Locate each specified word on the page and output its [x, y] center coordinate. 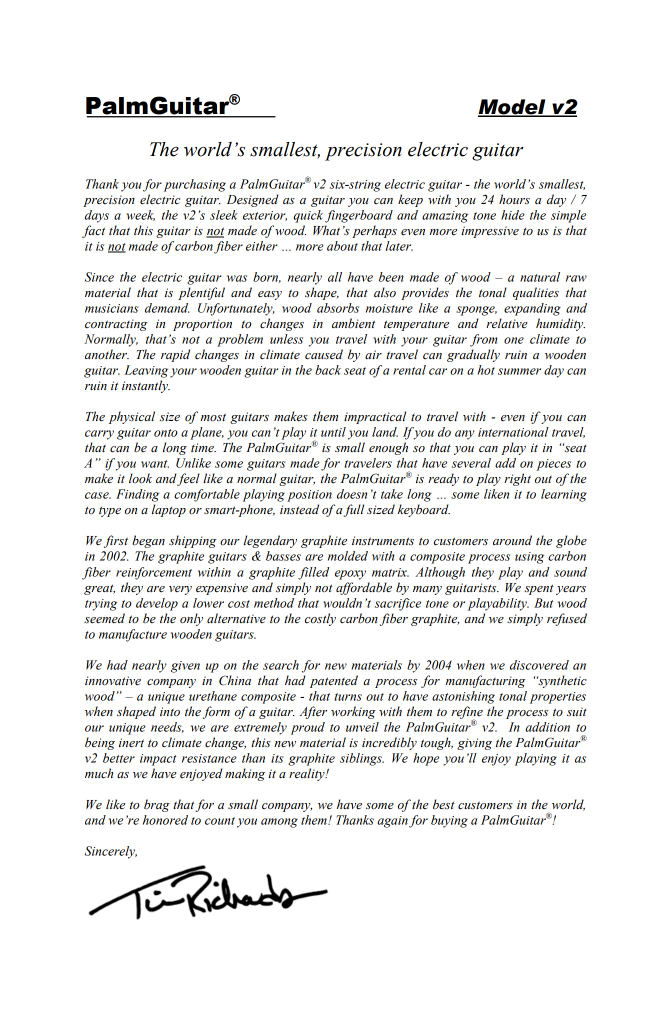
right [517, 479]
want [155, 464]
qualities [536, 293]
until [333, 432]
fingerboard [359, 216]
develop [157, 604]
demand [167, 308]
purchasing [195, 185]
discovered [539, 665]
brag [157, 805]
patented [334, 681]
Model [513, 108]
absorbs [338, 308]
